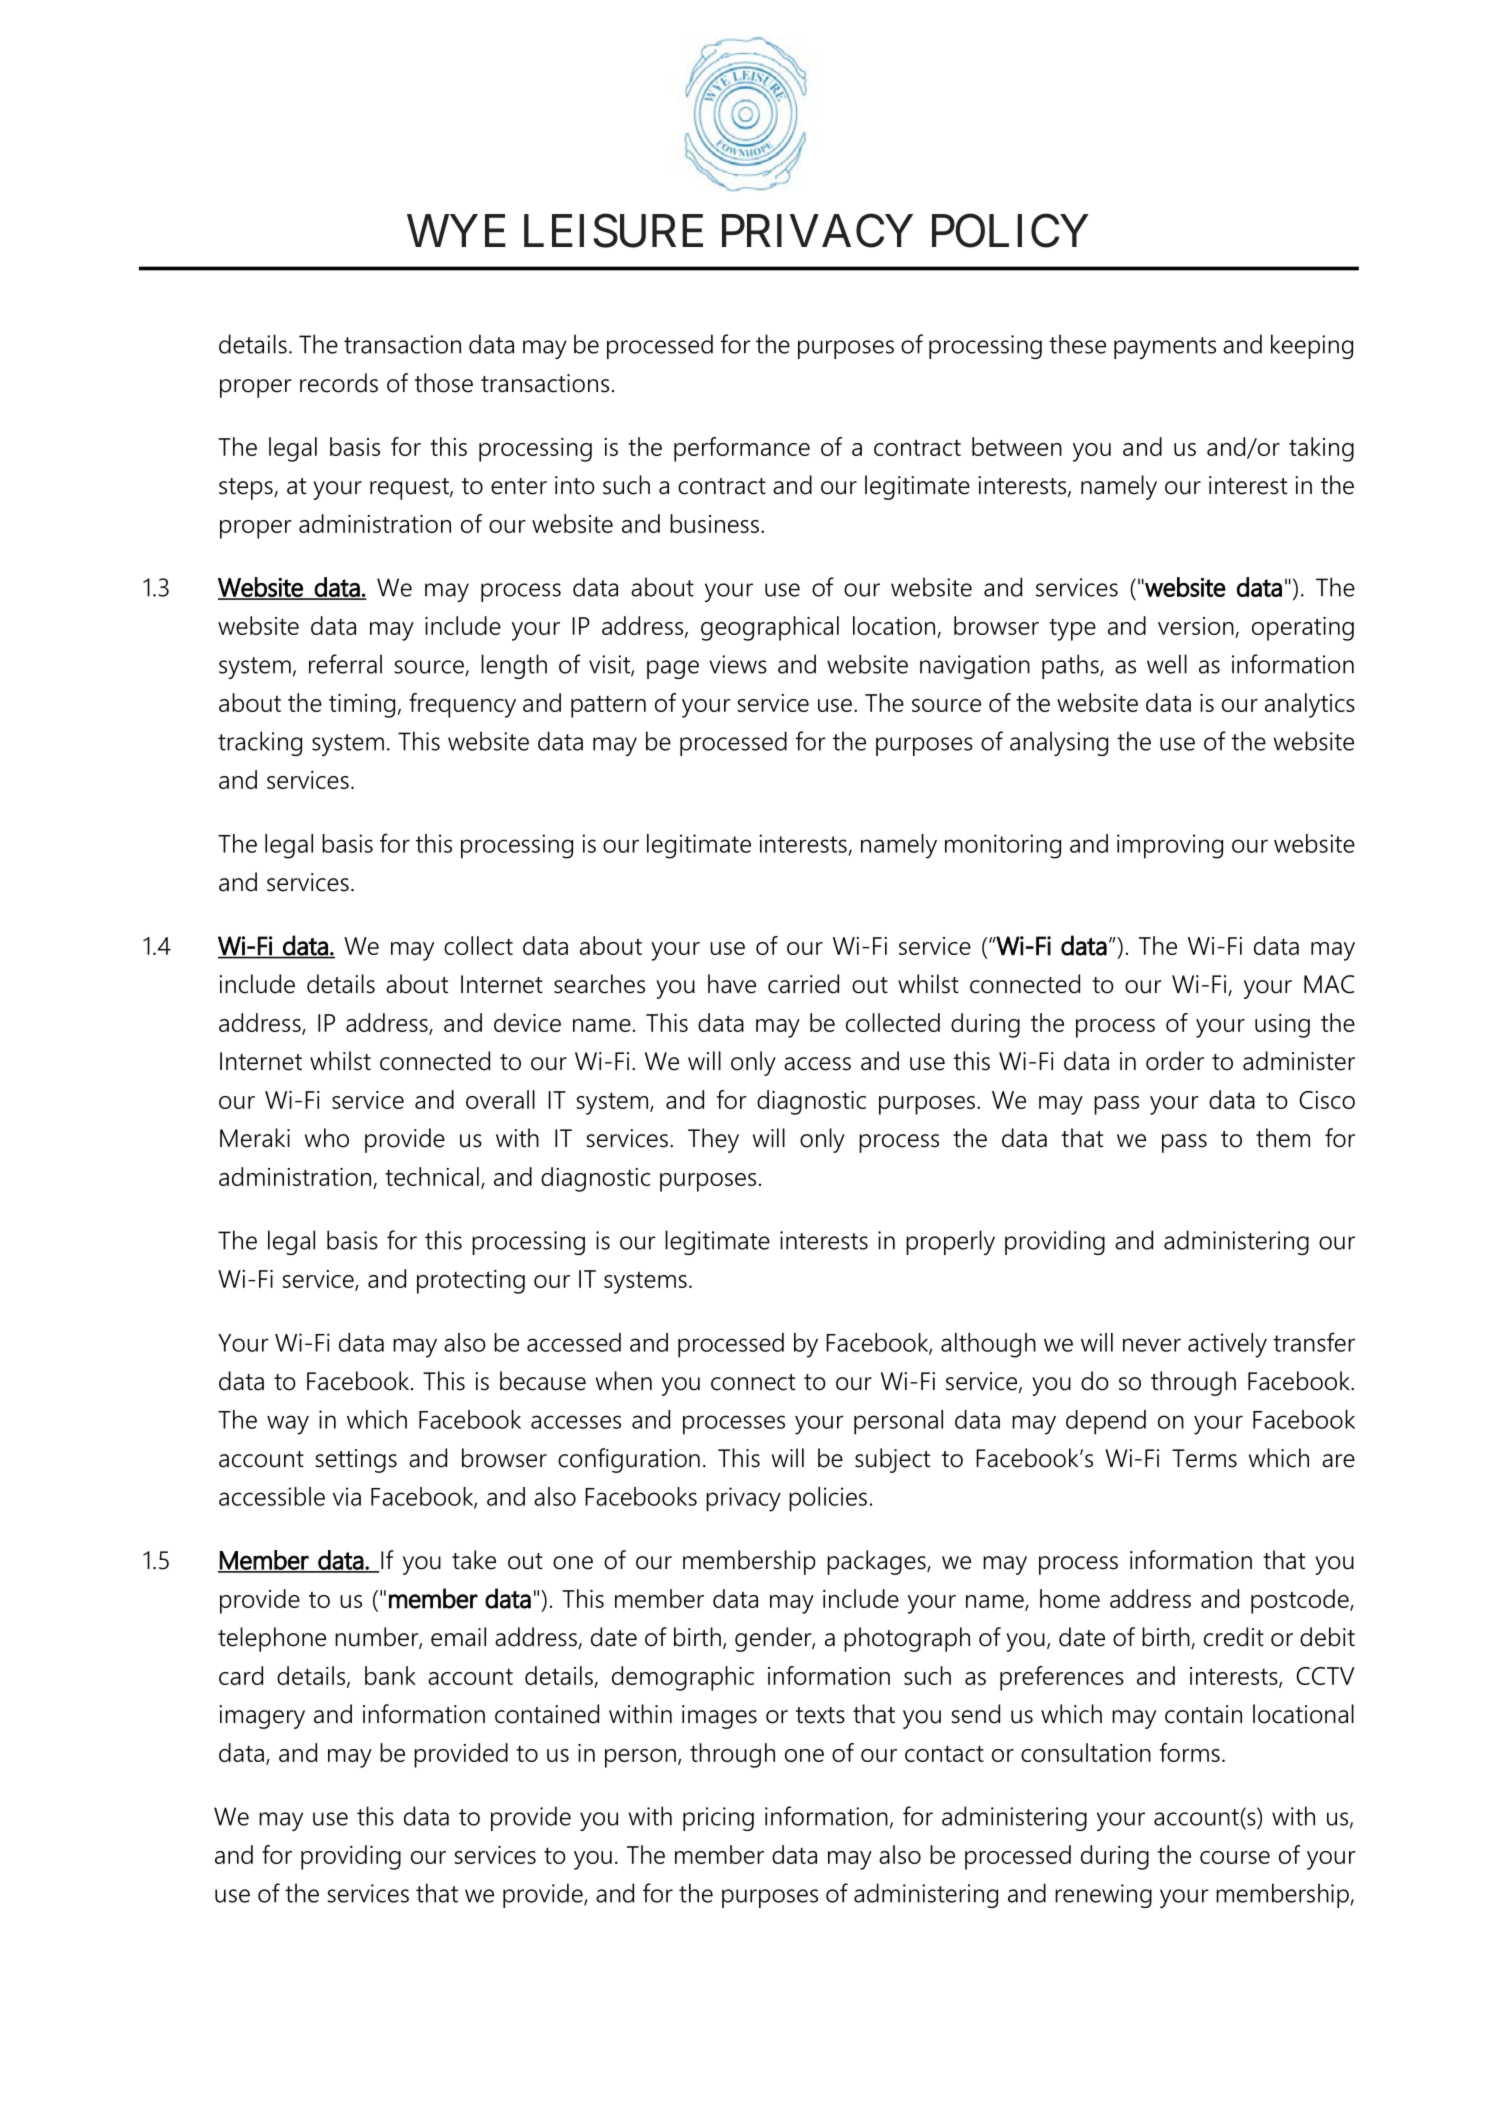 Image resolution: width=1498 pixels, height=2119 pixels. What do you see at coordinates (327, 1138) in the screenshot?
I see `who` at bounding box center [327, 1138].
